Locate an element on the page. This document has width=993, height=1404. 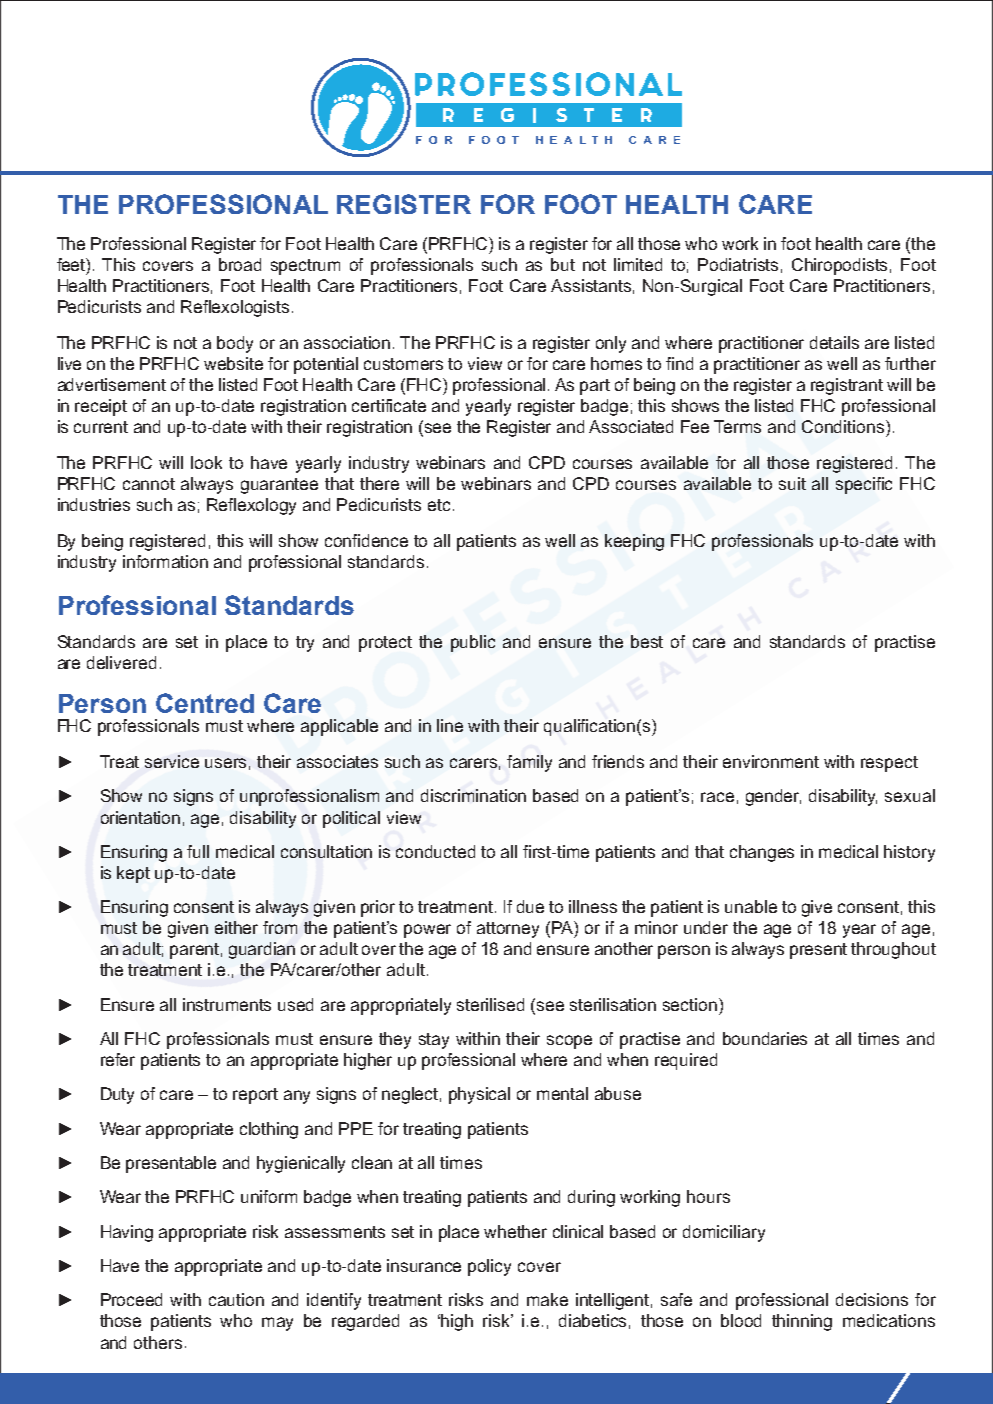
either is located at coordinates (236, 927).
